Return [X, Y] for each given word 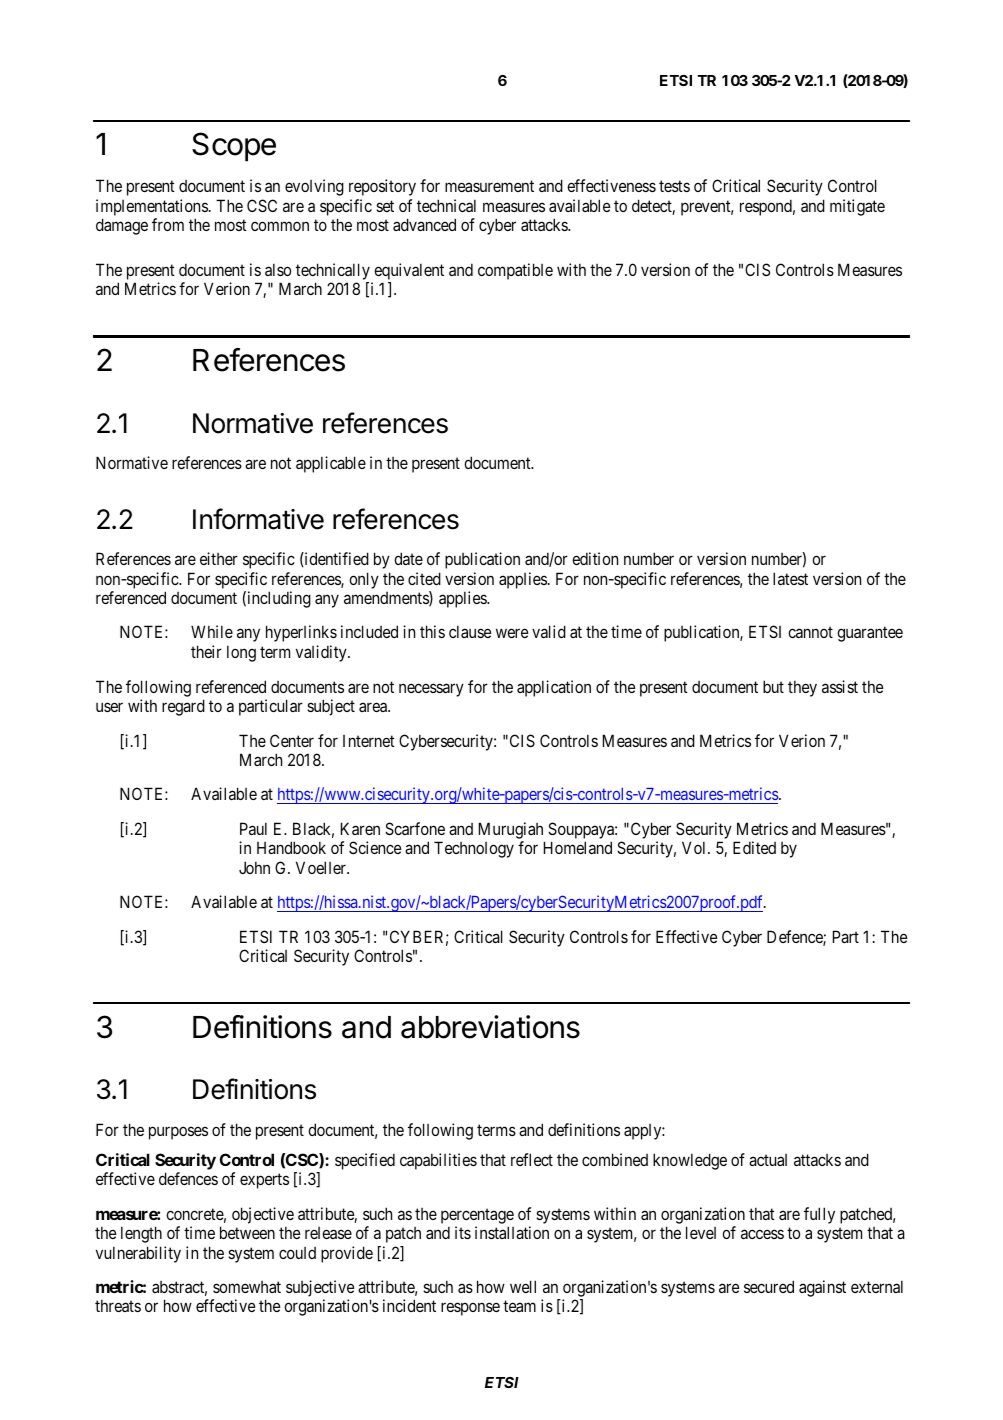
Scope [234, 147]
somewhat [247, 1287]
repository [382, 187]
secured [769, 1286]
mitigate [857, 207]
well [523, 1286]
